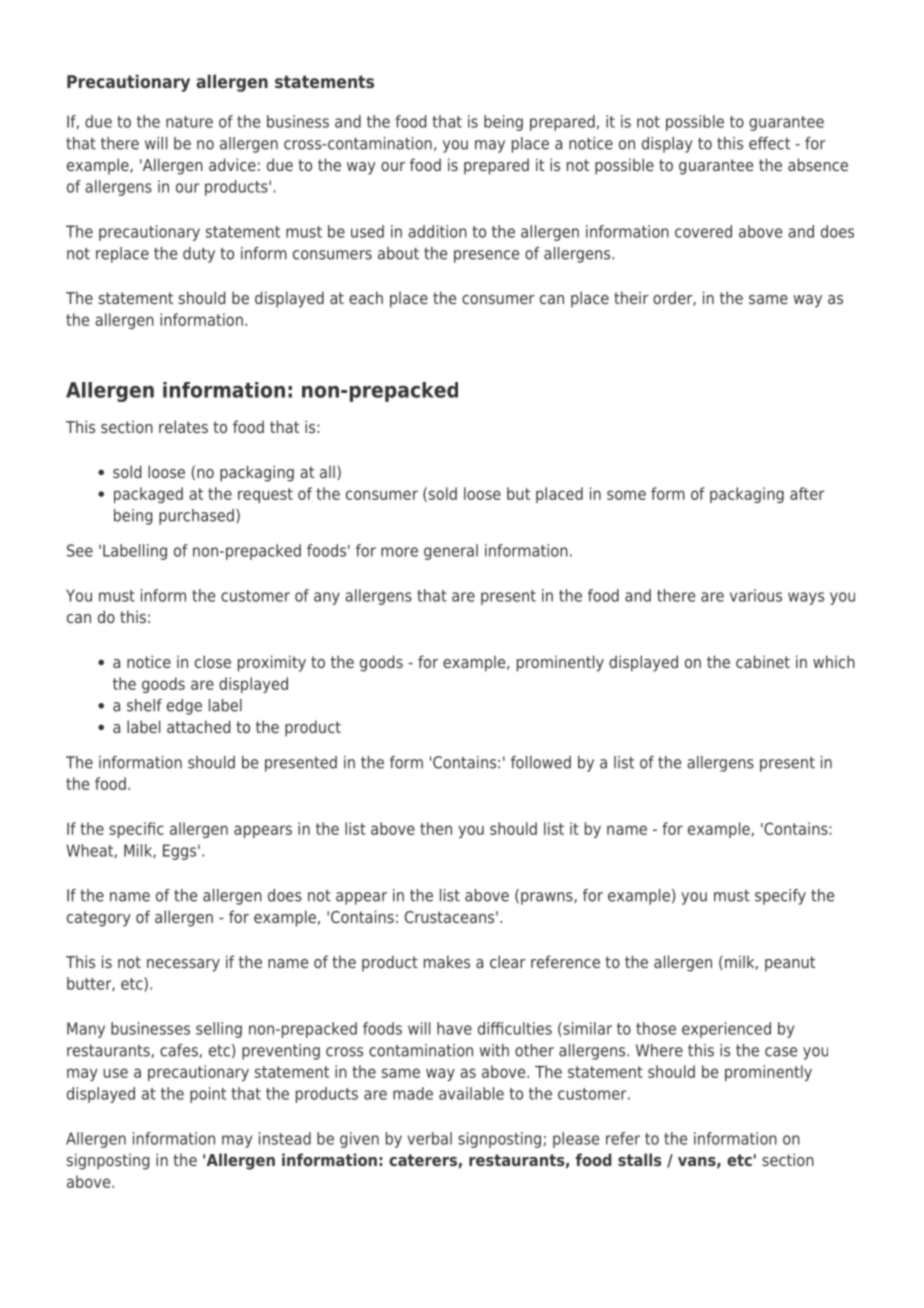  I want to click on point, so click(208, 1095).
